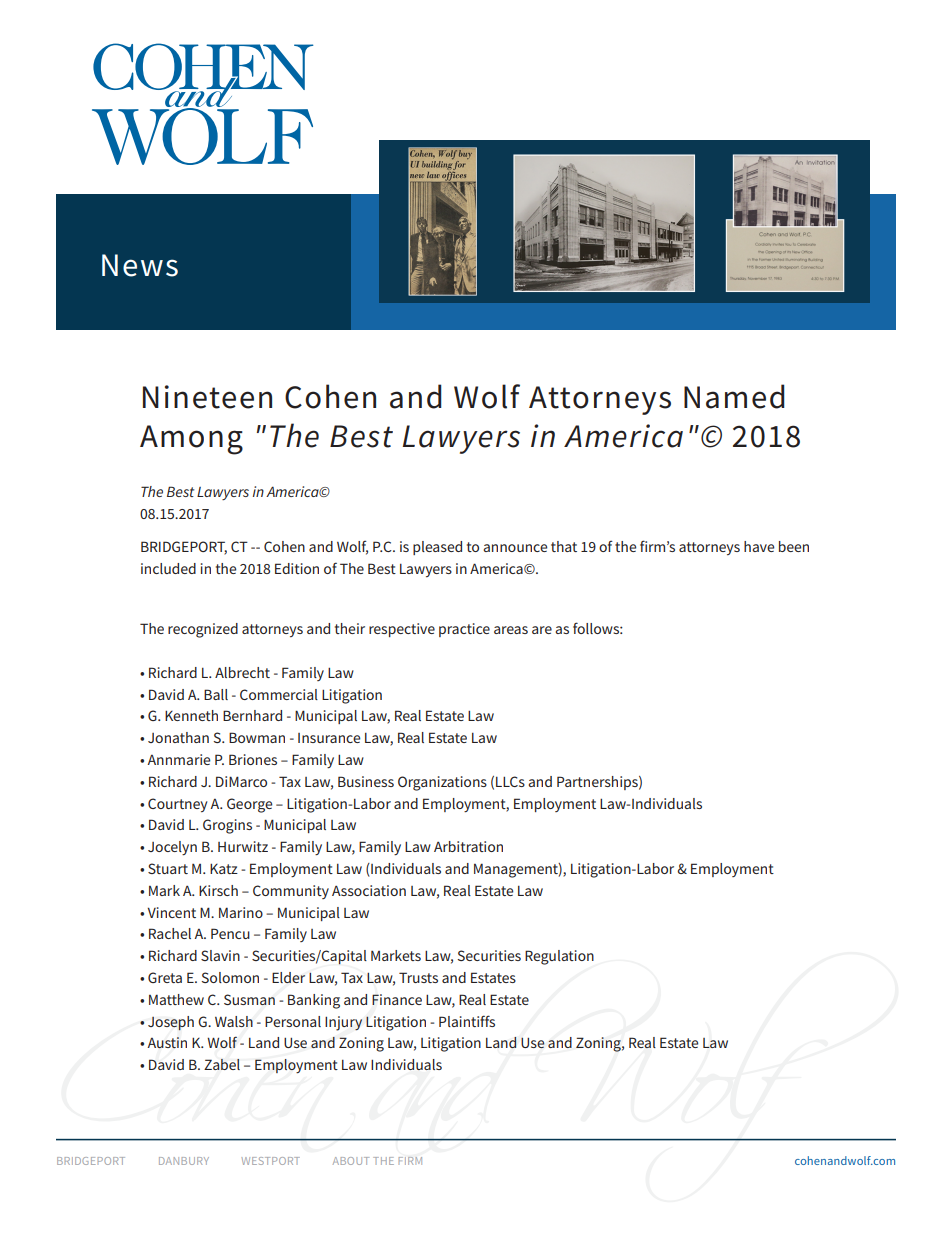  I want to click on News, so click(140, 265).
